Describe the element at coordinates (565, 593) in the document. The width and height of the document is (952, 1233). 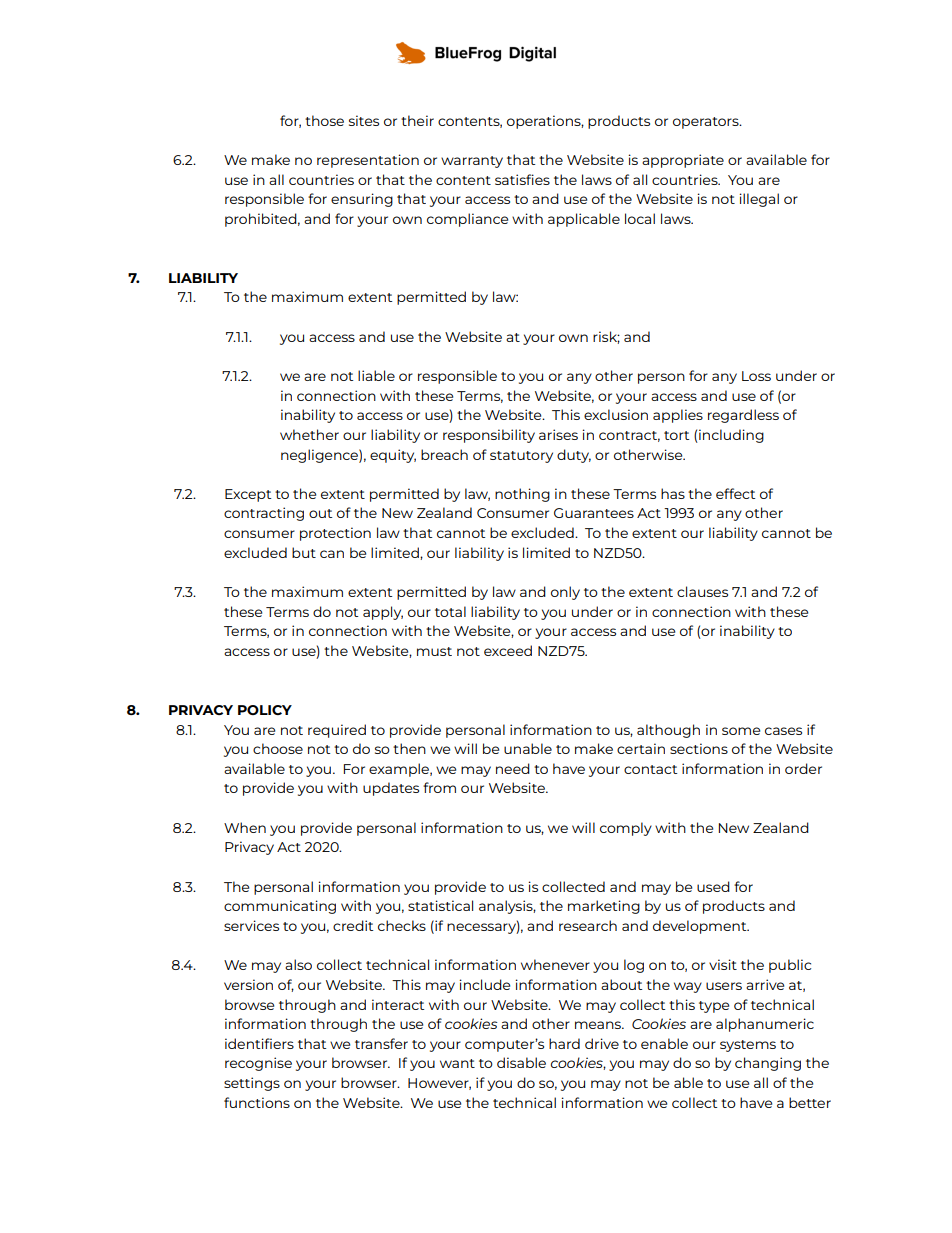
I see `only` at that location.
